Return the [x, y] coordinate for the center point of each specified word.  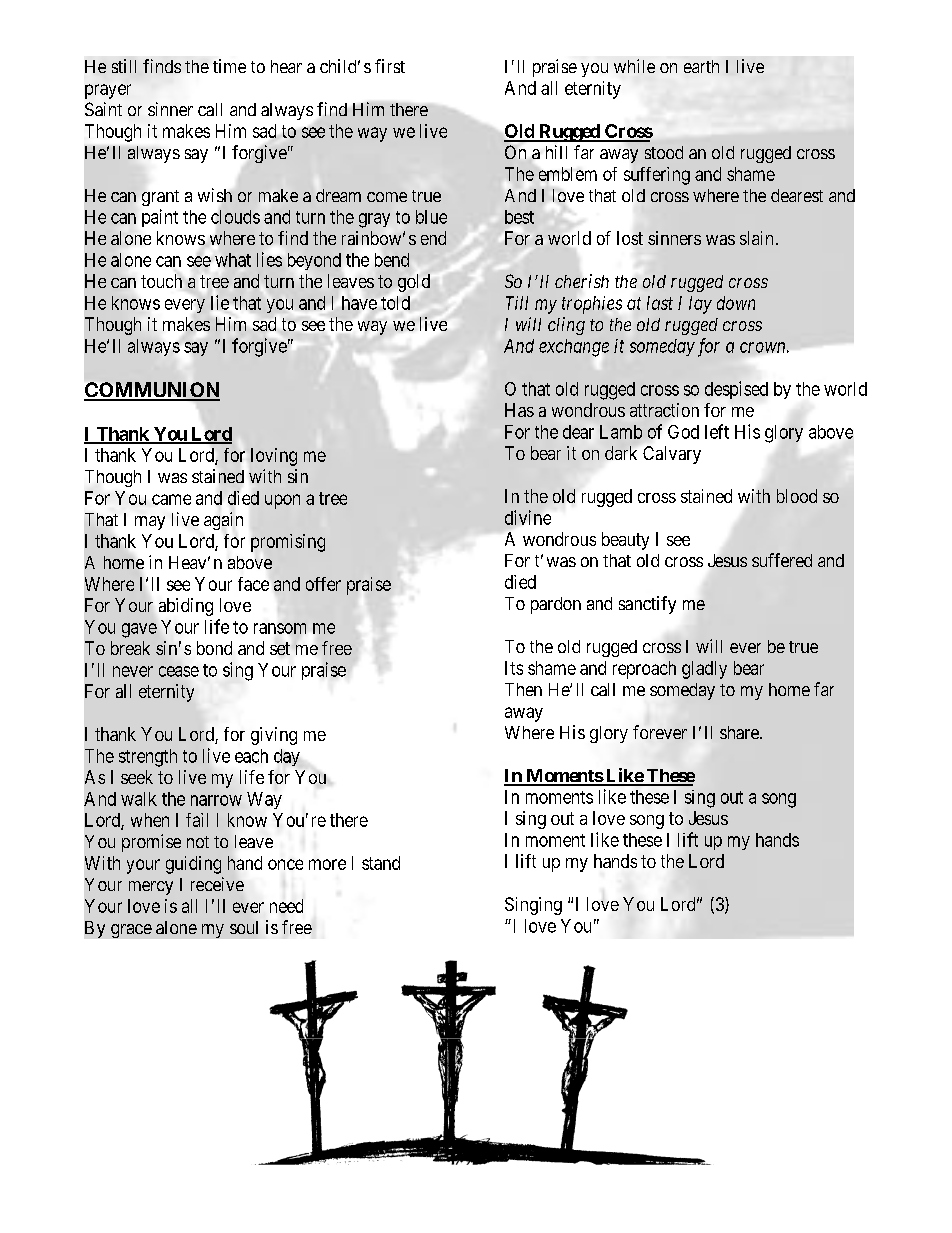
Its [514, 668]
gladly [704, 670]
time [229, 66]
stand [381, 863]
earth [701, 66]
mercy [151, 888]
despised [736, 390]
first [390, 66]
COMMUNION [152, 391]
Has [519, 410]
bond [214, 648]
